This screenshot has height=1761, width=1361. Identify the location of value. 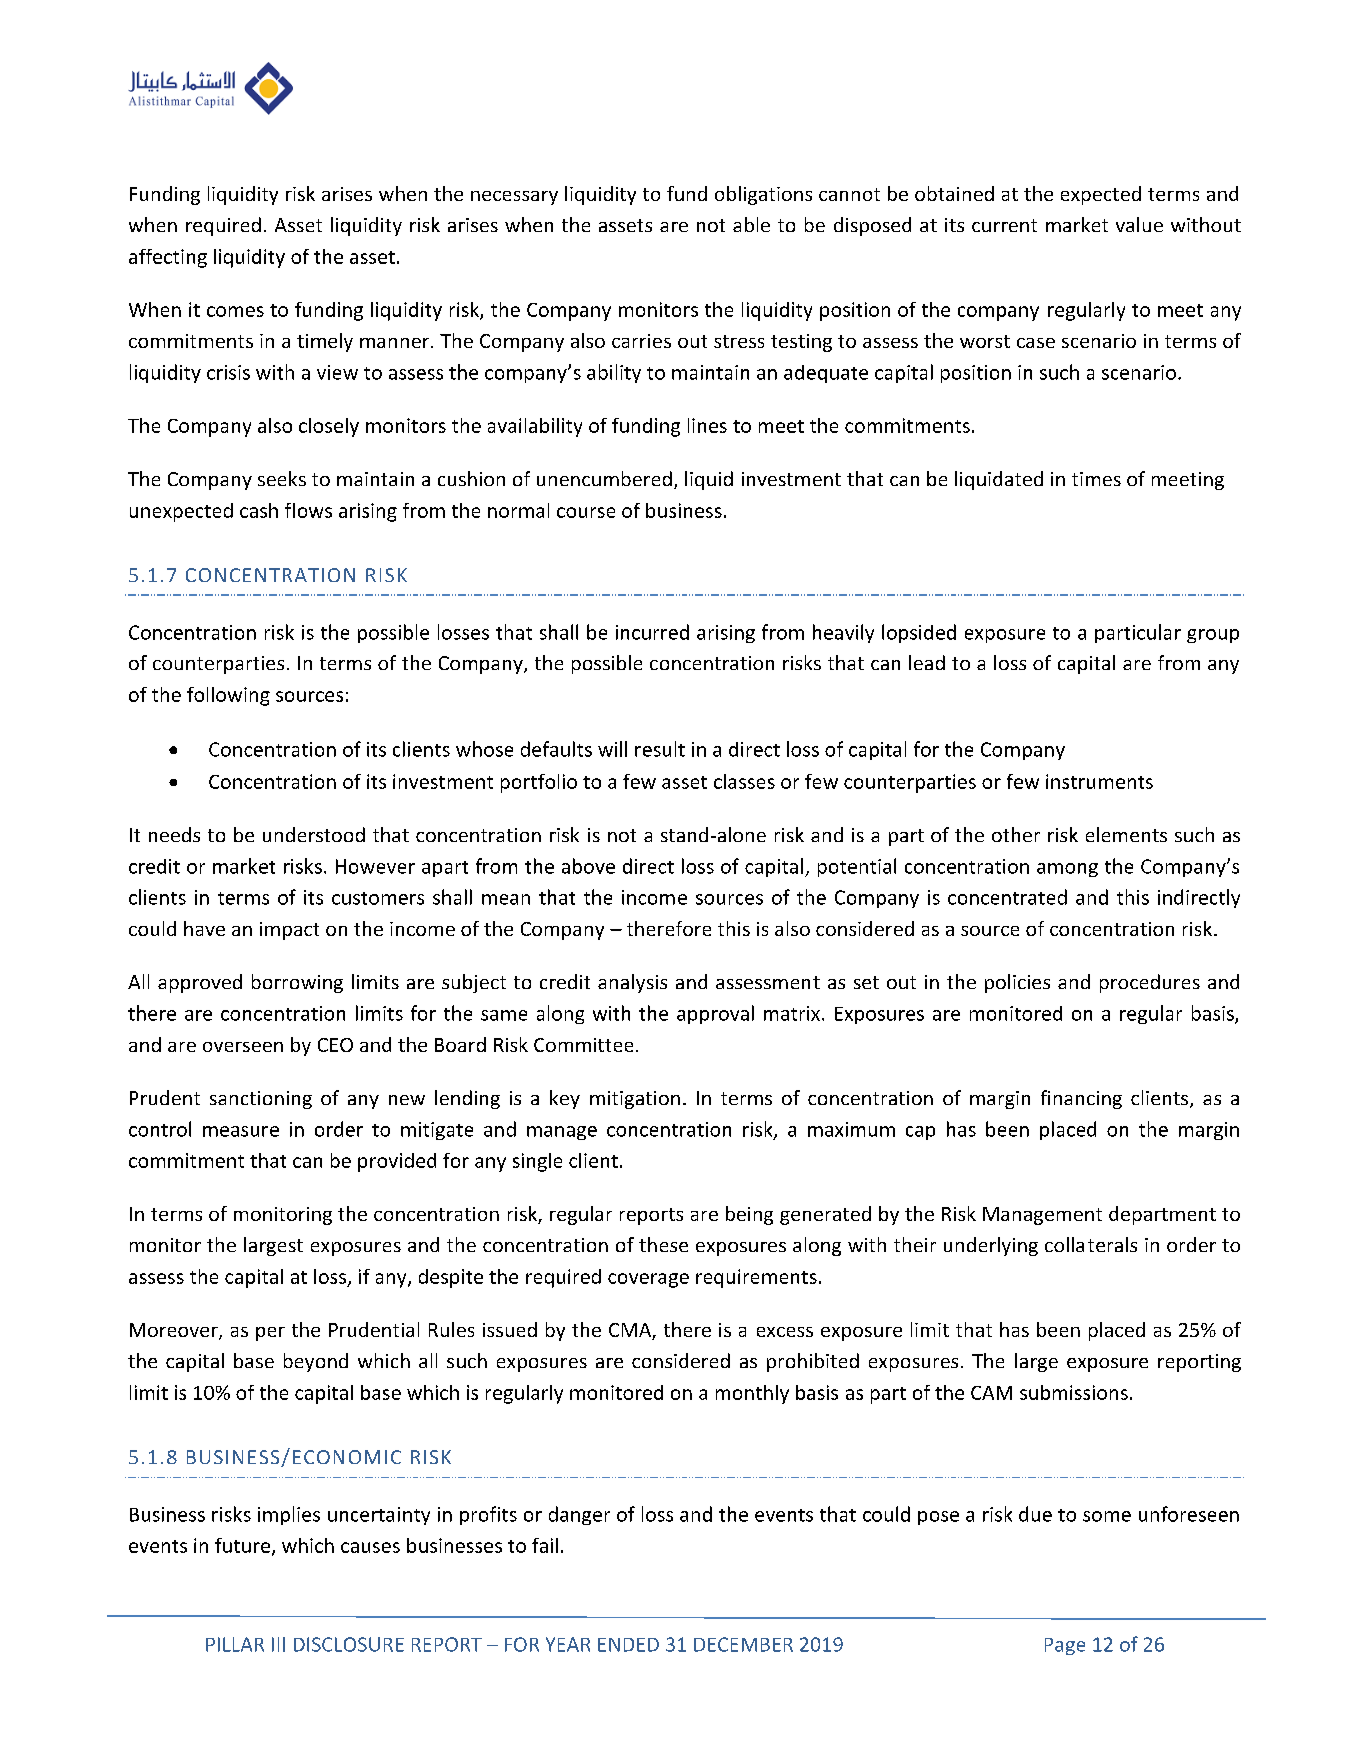
(1139, 224).
